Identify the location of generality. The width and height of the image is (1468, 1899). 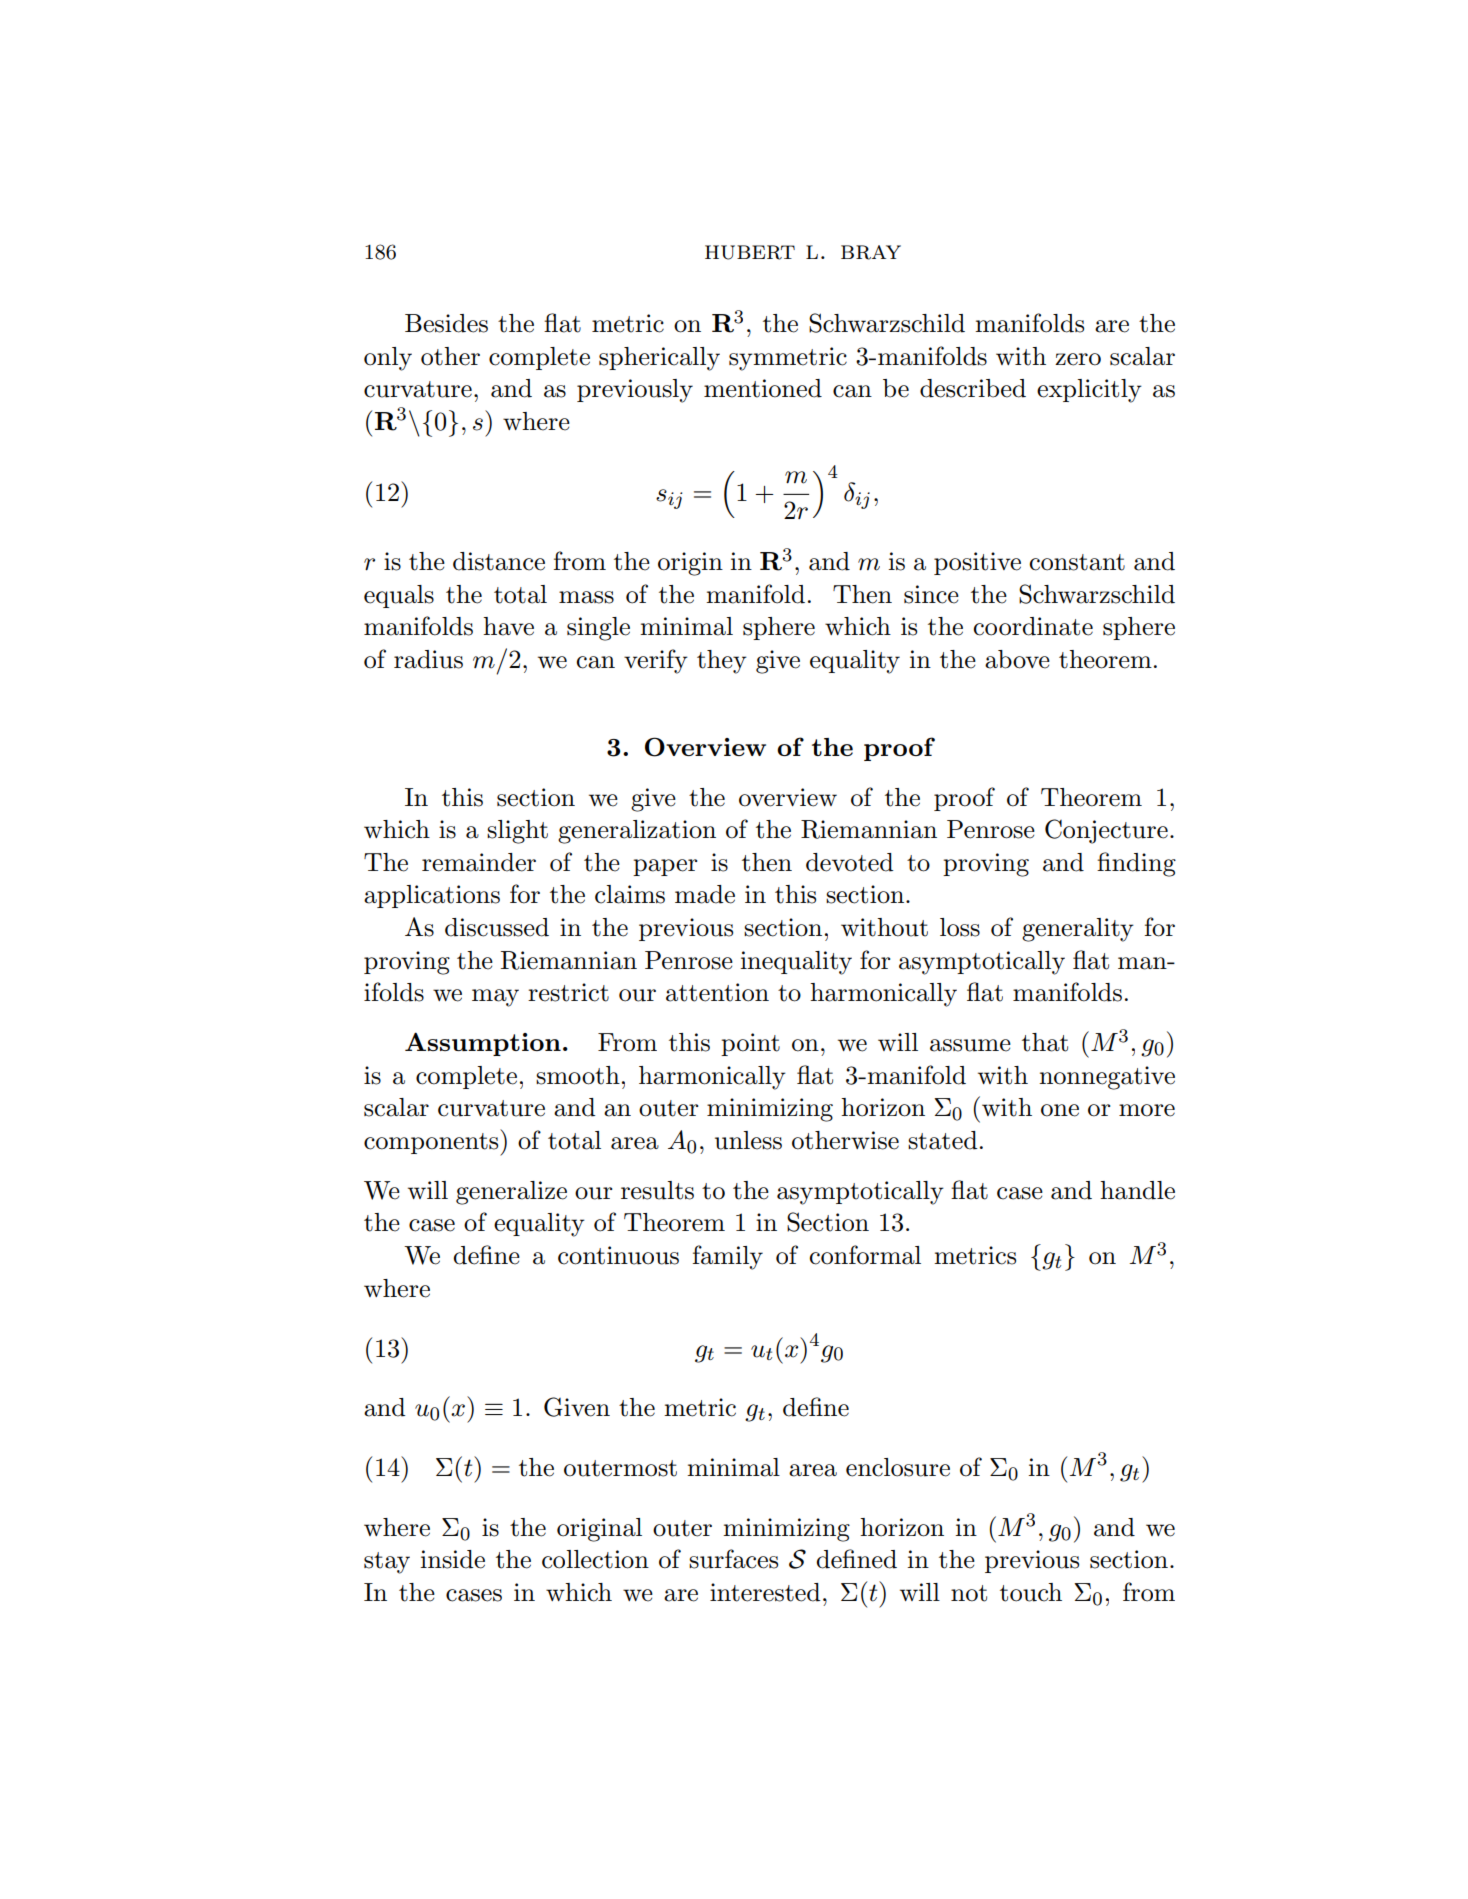
(1078, 930).
